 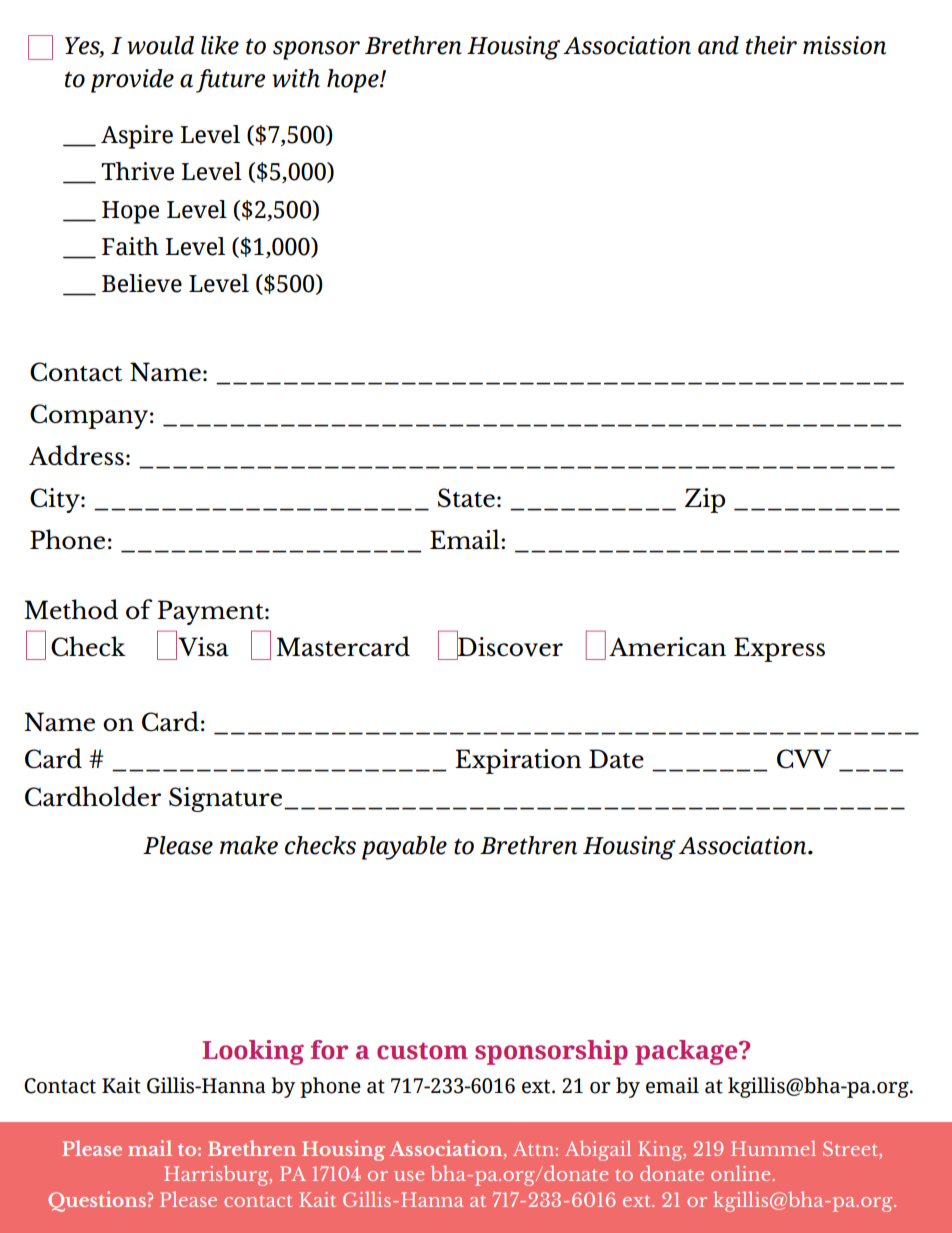 I want to click on Date, so click(x=616, y=759).
